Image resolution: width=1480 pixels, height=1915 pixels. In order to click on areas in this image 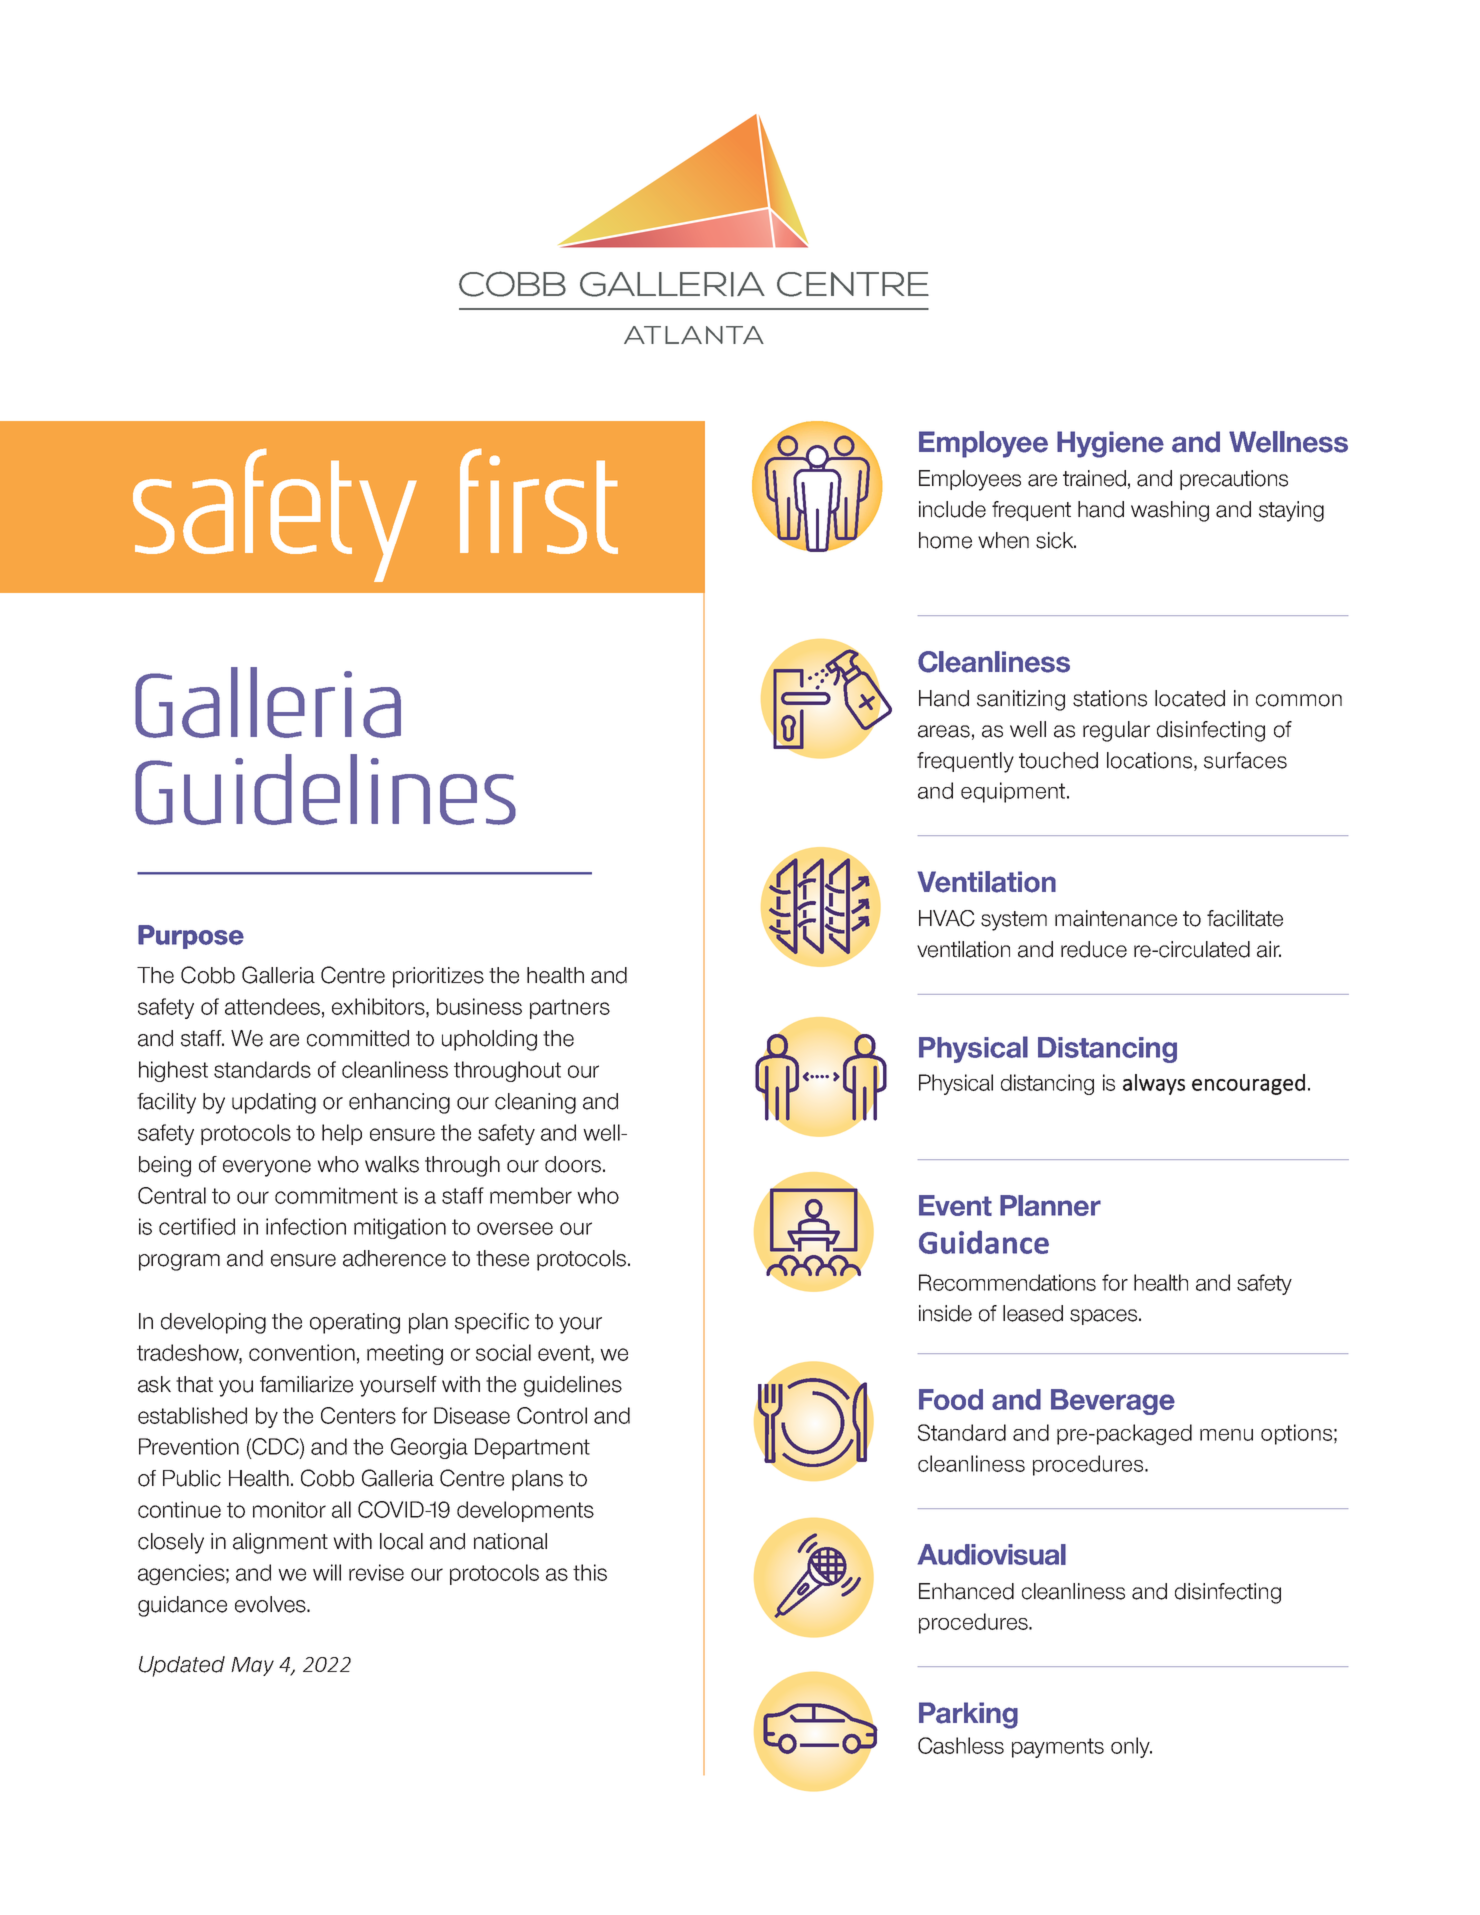, I will do `click(944, 731)`.
